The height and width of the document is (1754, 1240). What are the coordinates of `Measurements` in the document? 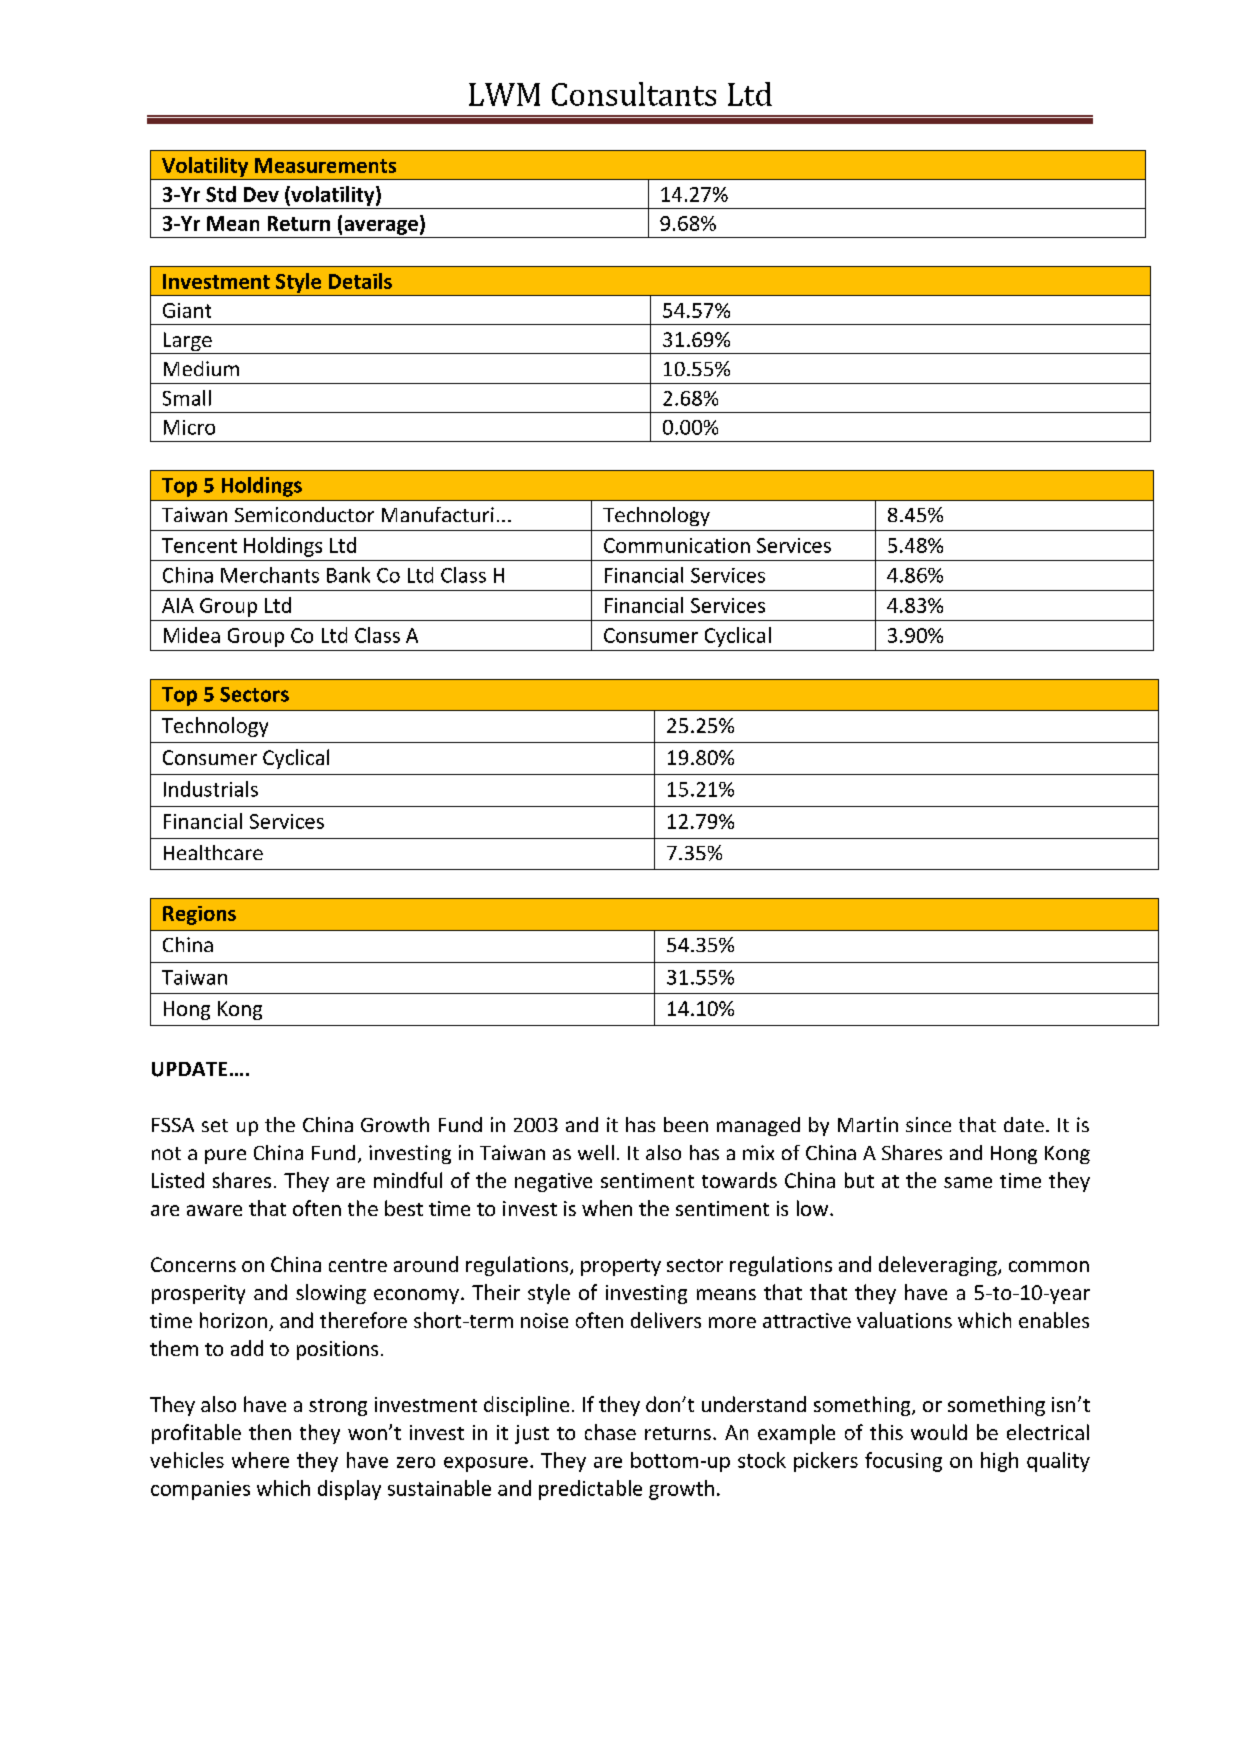 It's located at (325, 165).
